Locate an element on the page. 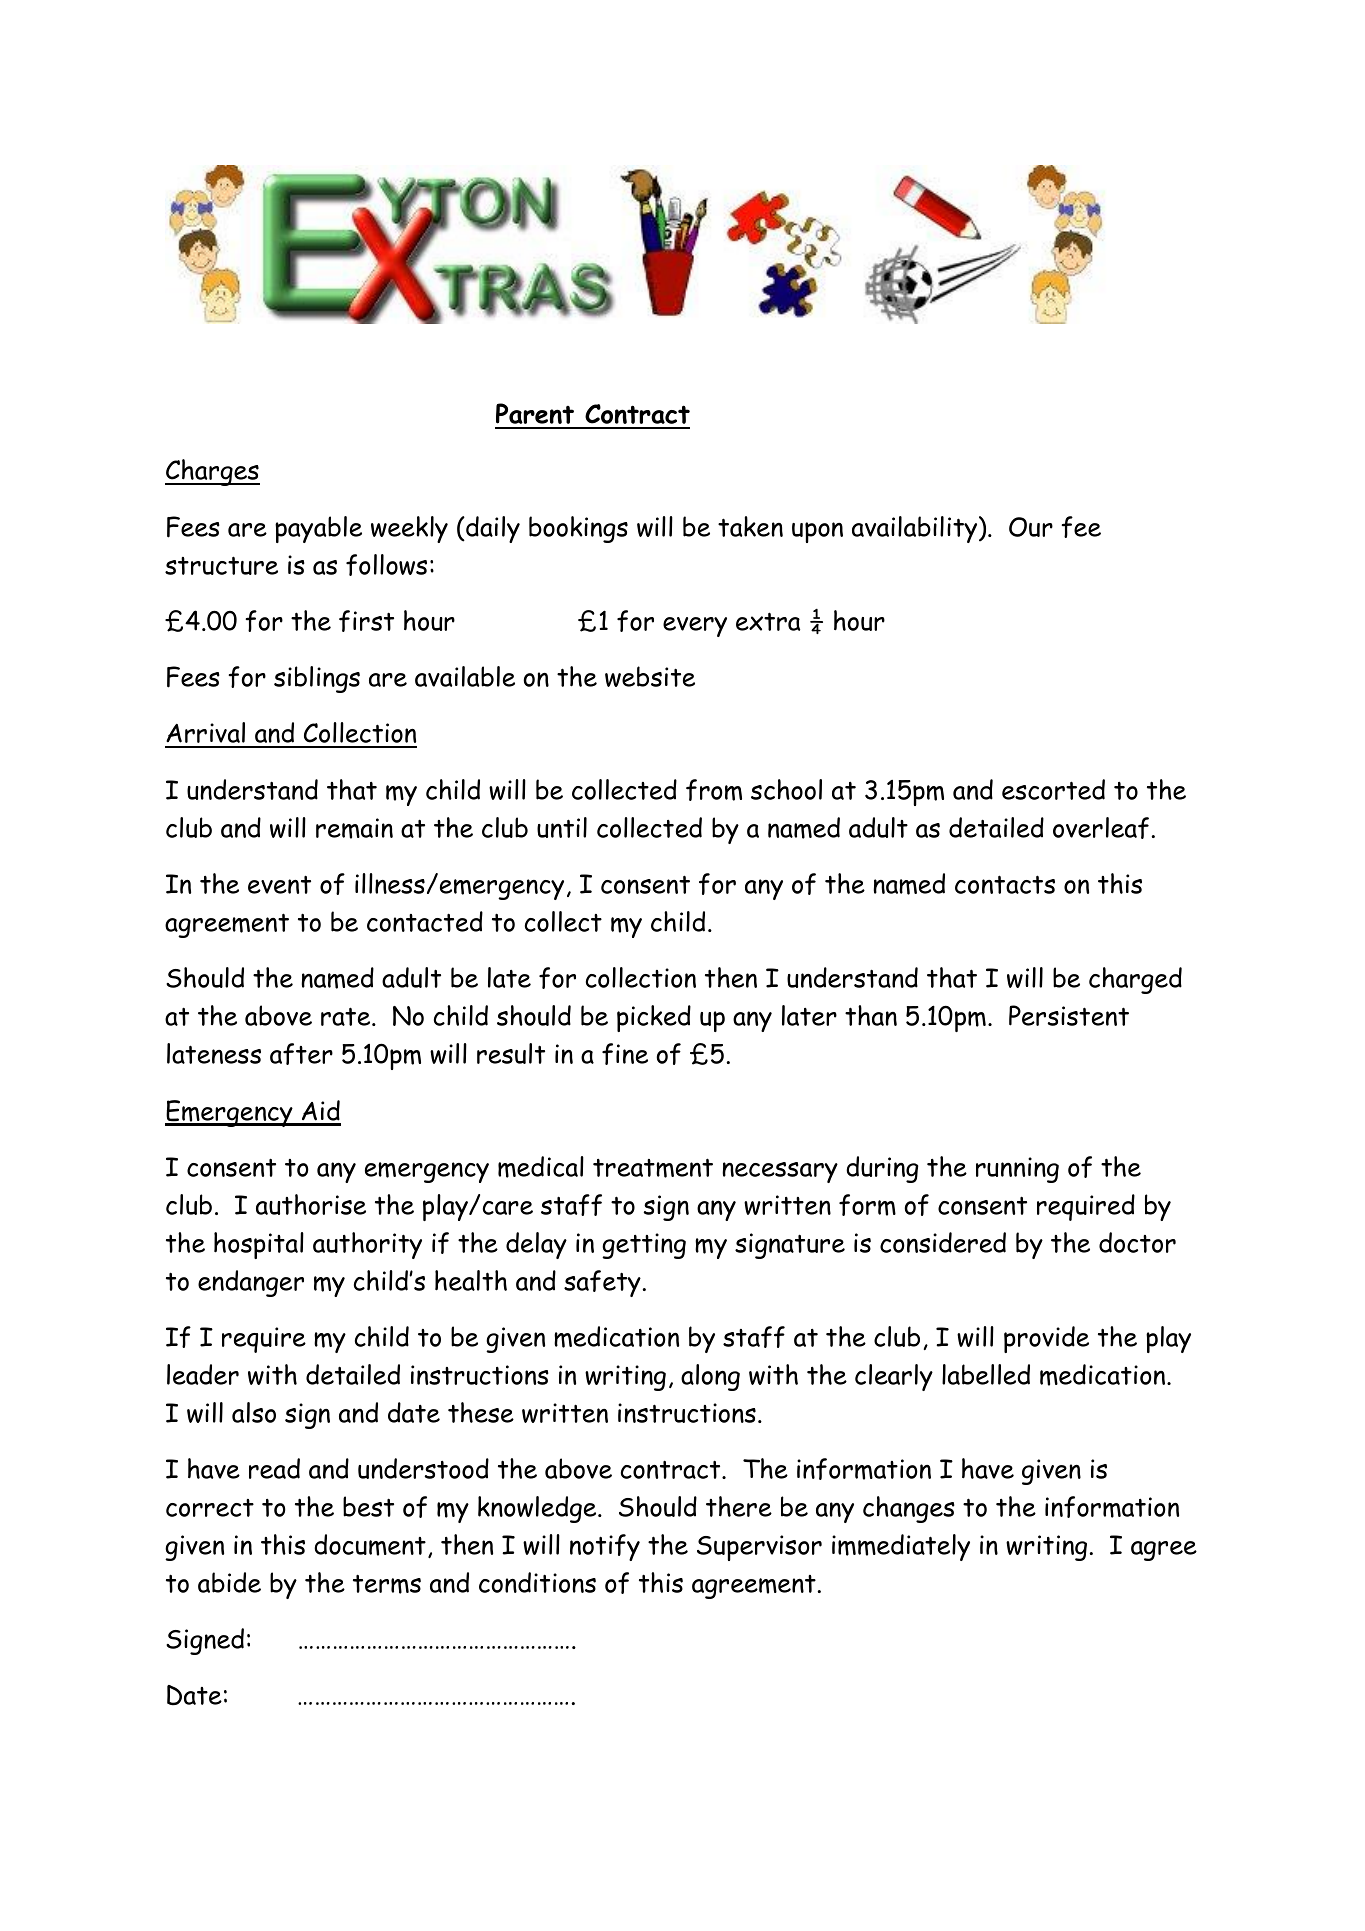 The image size is (1365, 1931). running is located at coordinates (1017, 1170).
